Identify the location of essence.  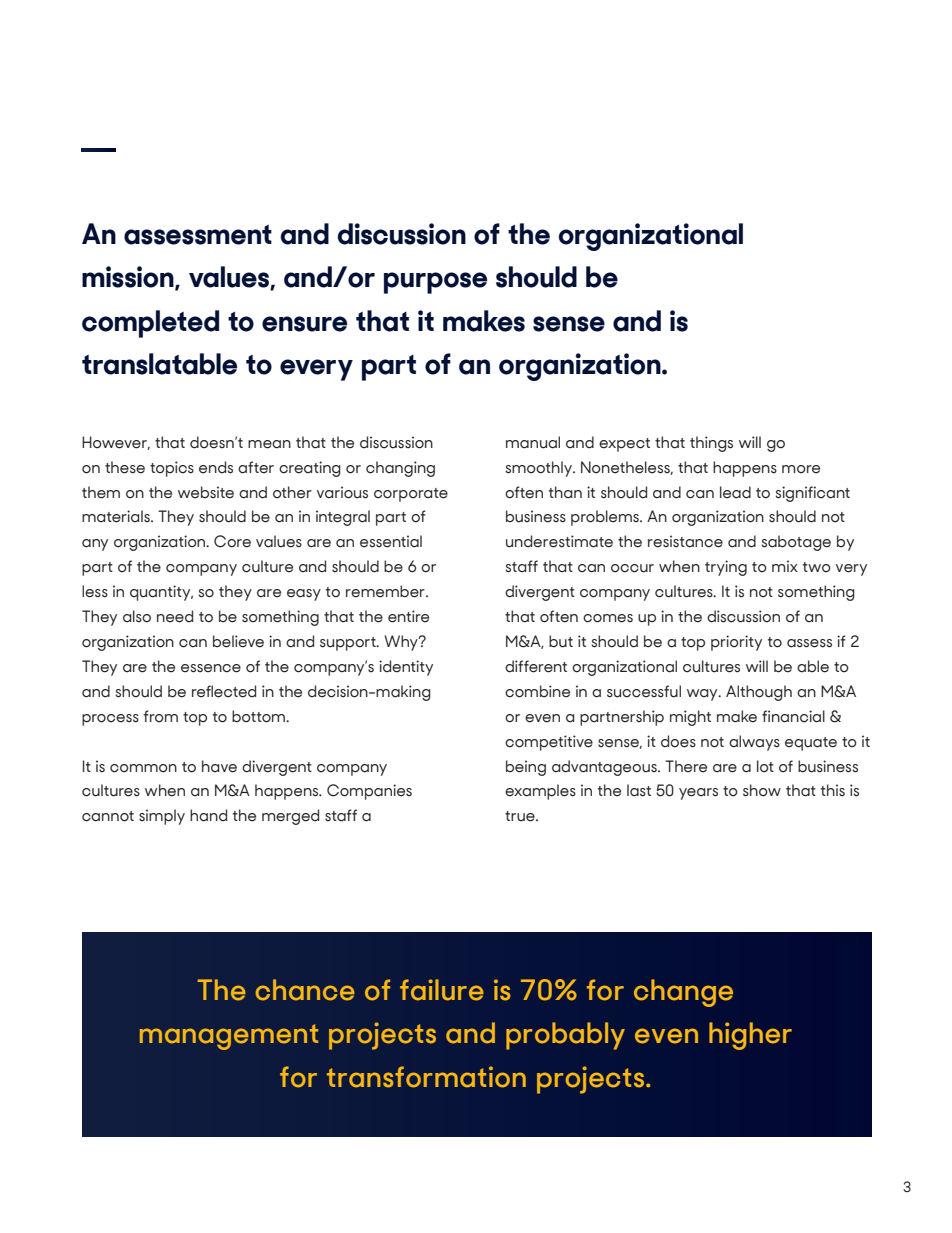
(211, 668).
